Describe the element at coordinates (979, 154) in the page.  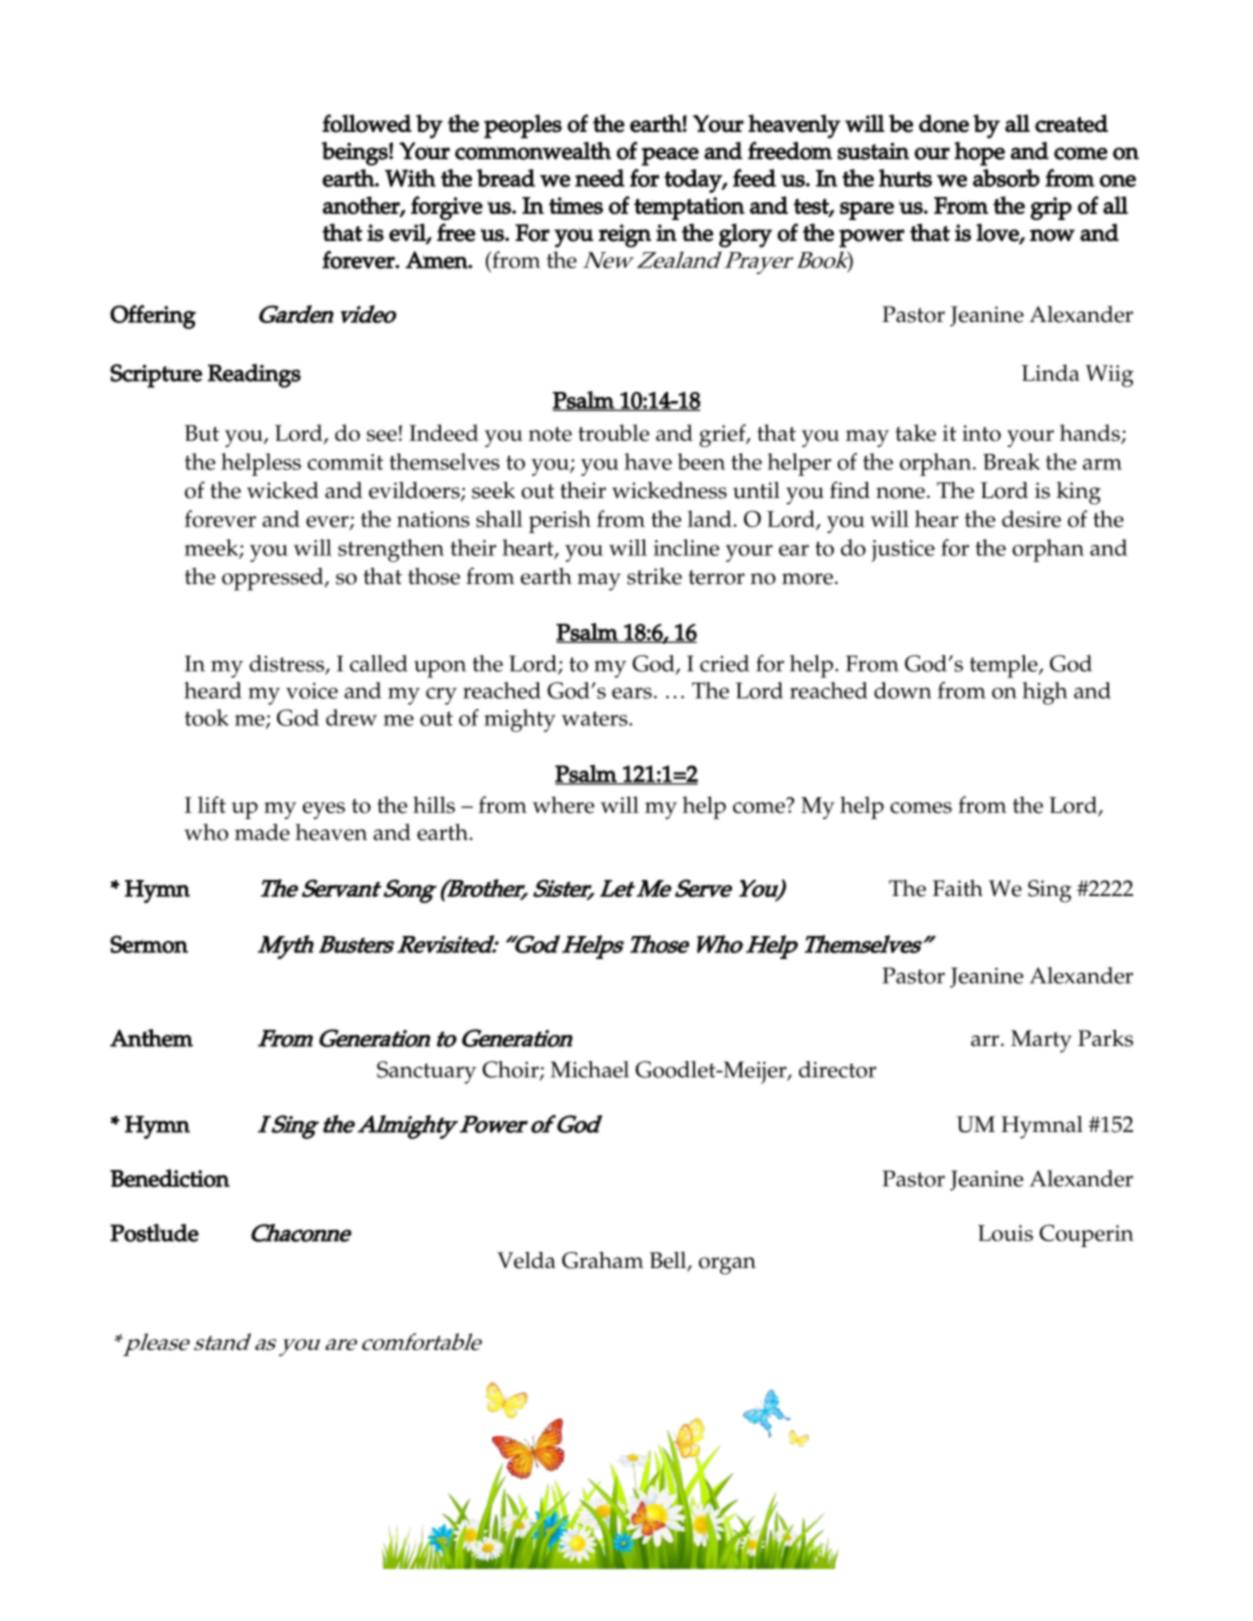
I see `hope` at that location.
